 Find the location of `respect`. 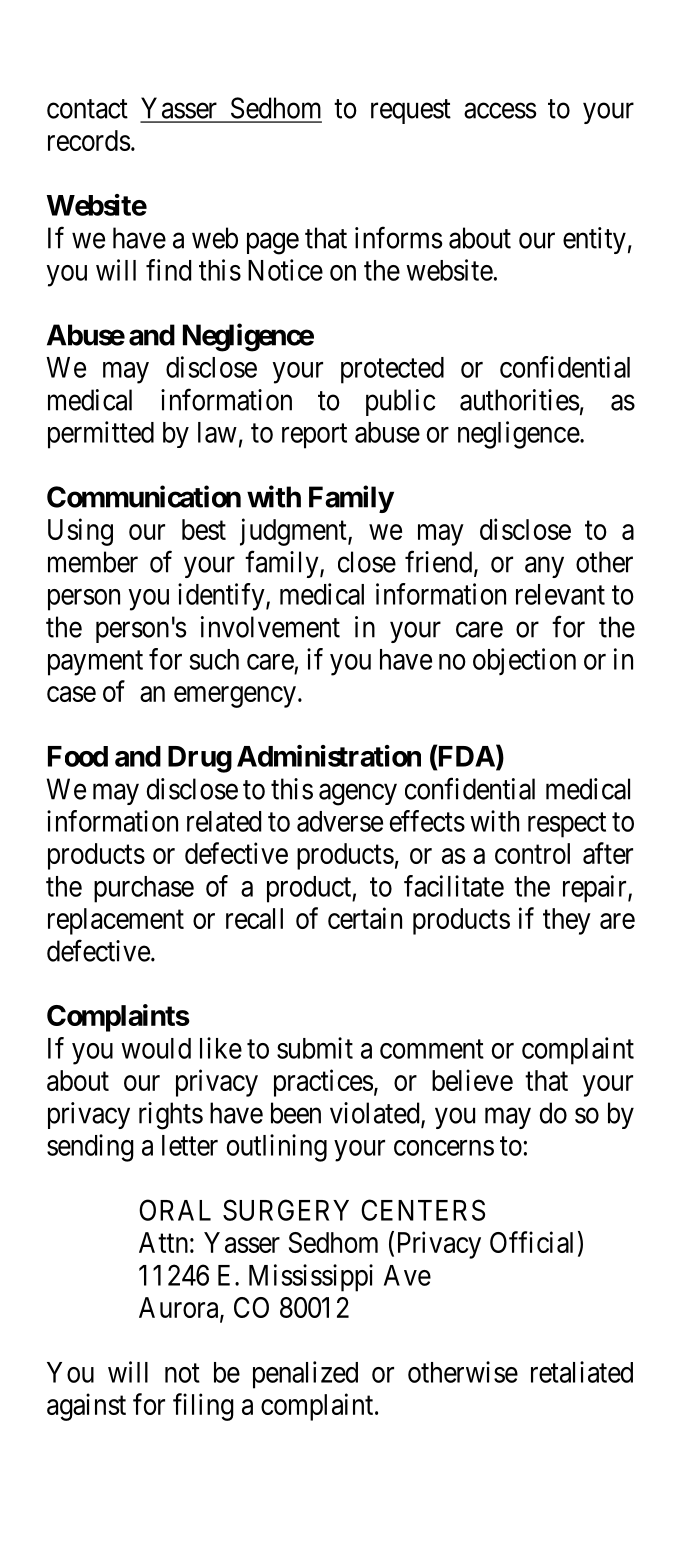

respect is located at coordinates (567, 825).
